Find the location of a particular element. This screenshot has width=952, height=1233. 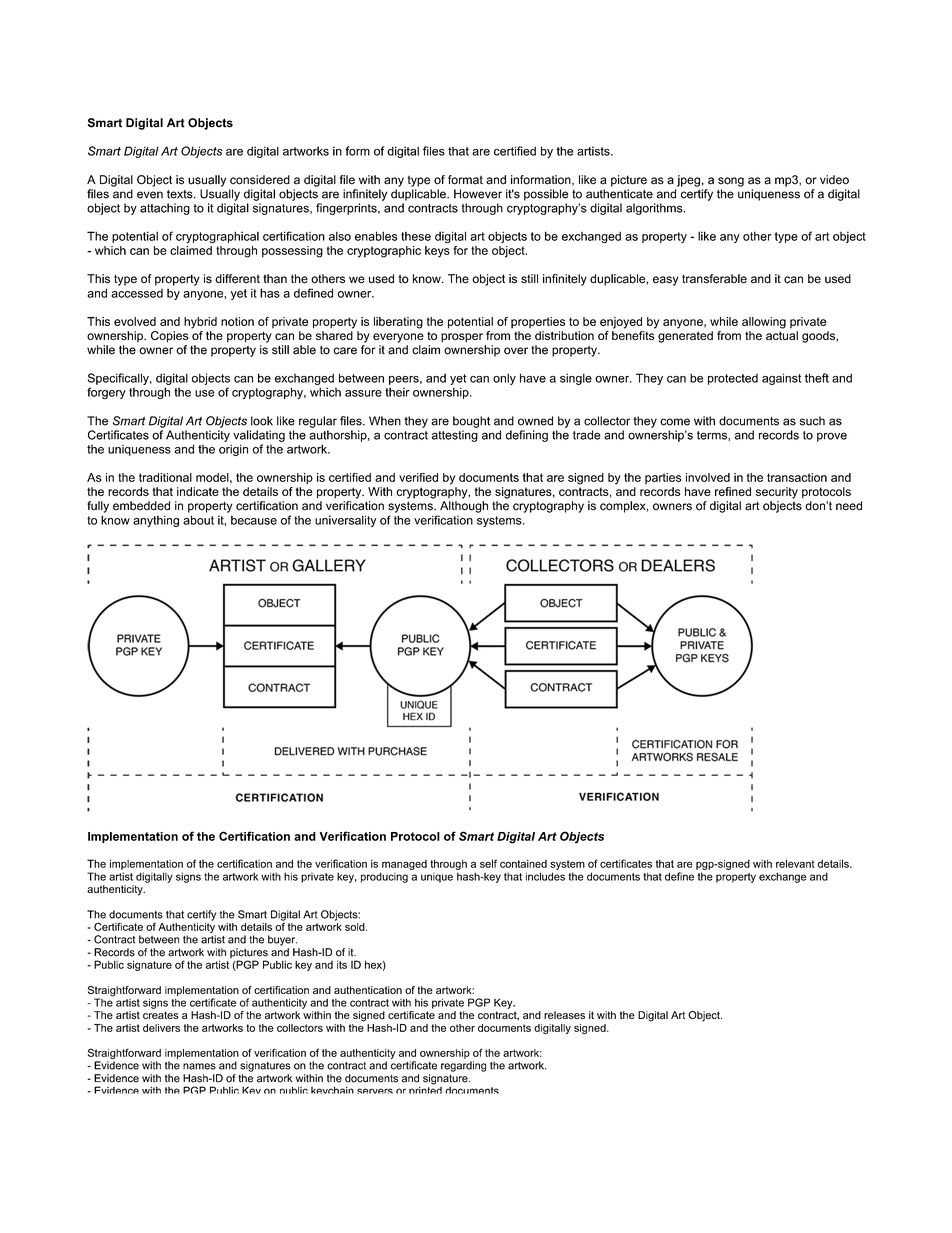

song is located at coordinates (731, 182).
